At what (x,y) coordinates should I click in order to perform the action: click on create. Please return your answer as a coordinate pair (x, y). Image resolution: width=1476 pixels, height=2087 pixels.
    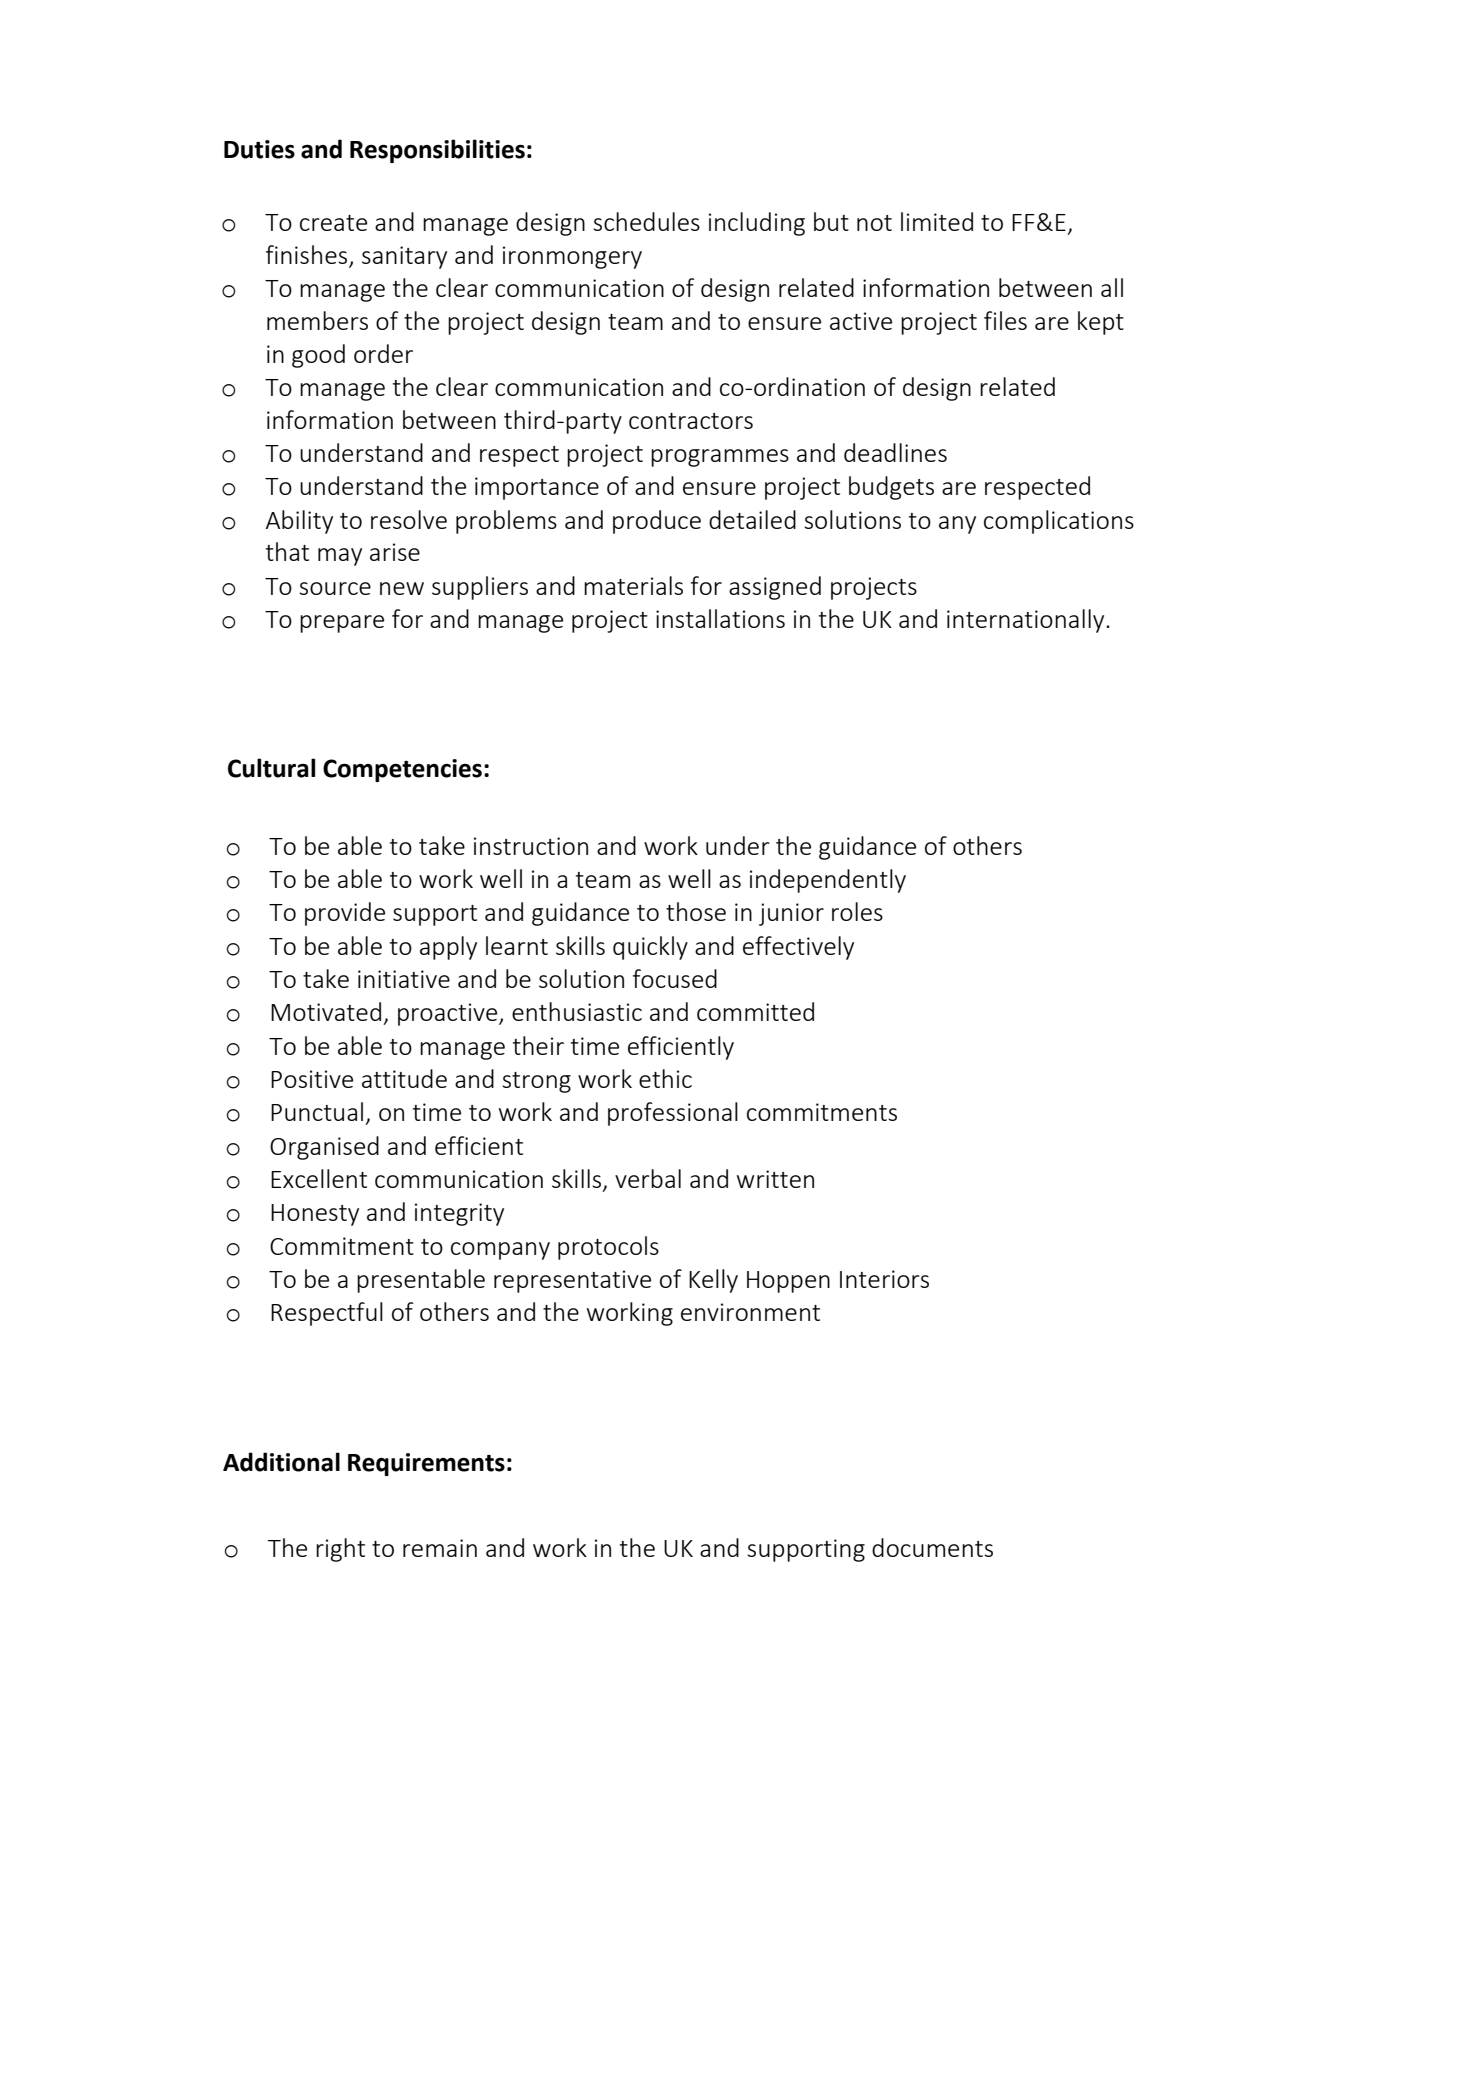
    Looking at the image, I should click on (333, 223).
